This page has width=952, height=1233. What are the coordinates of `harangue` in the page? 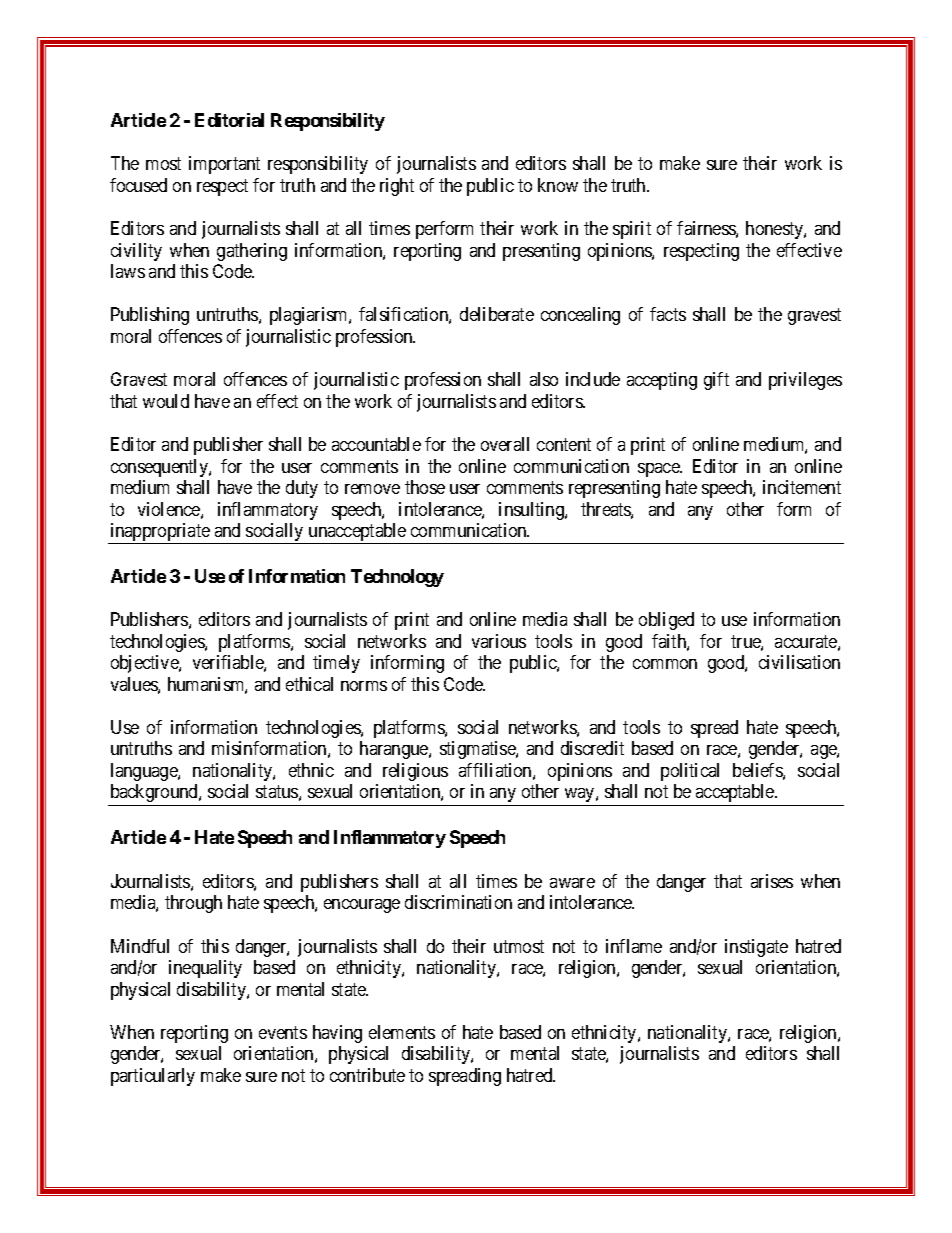 It's located at (395, 750).
